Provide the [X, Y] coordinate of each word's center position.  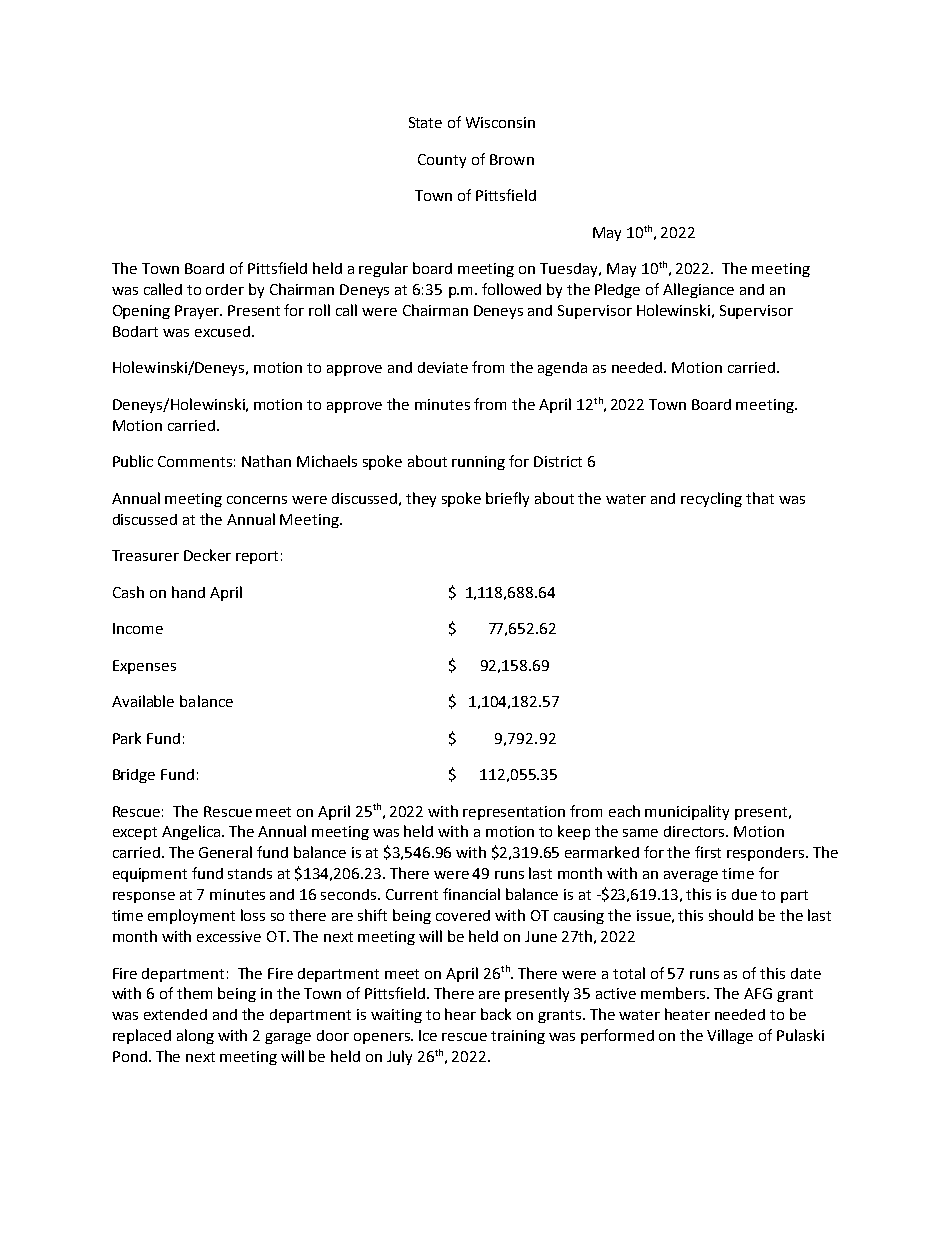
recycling [711, 499]
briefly [507, 499]
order [225, 289]
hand [188, 592]
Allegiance [698, 290]
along [195, 1036]
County [442, 161]
